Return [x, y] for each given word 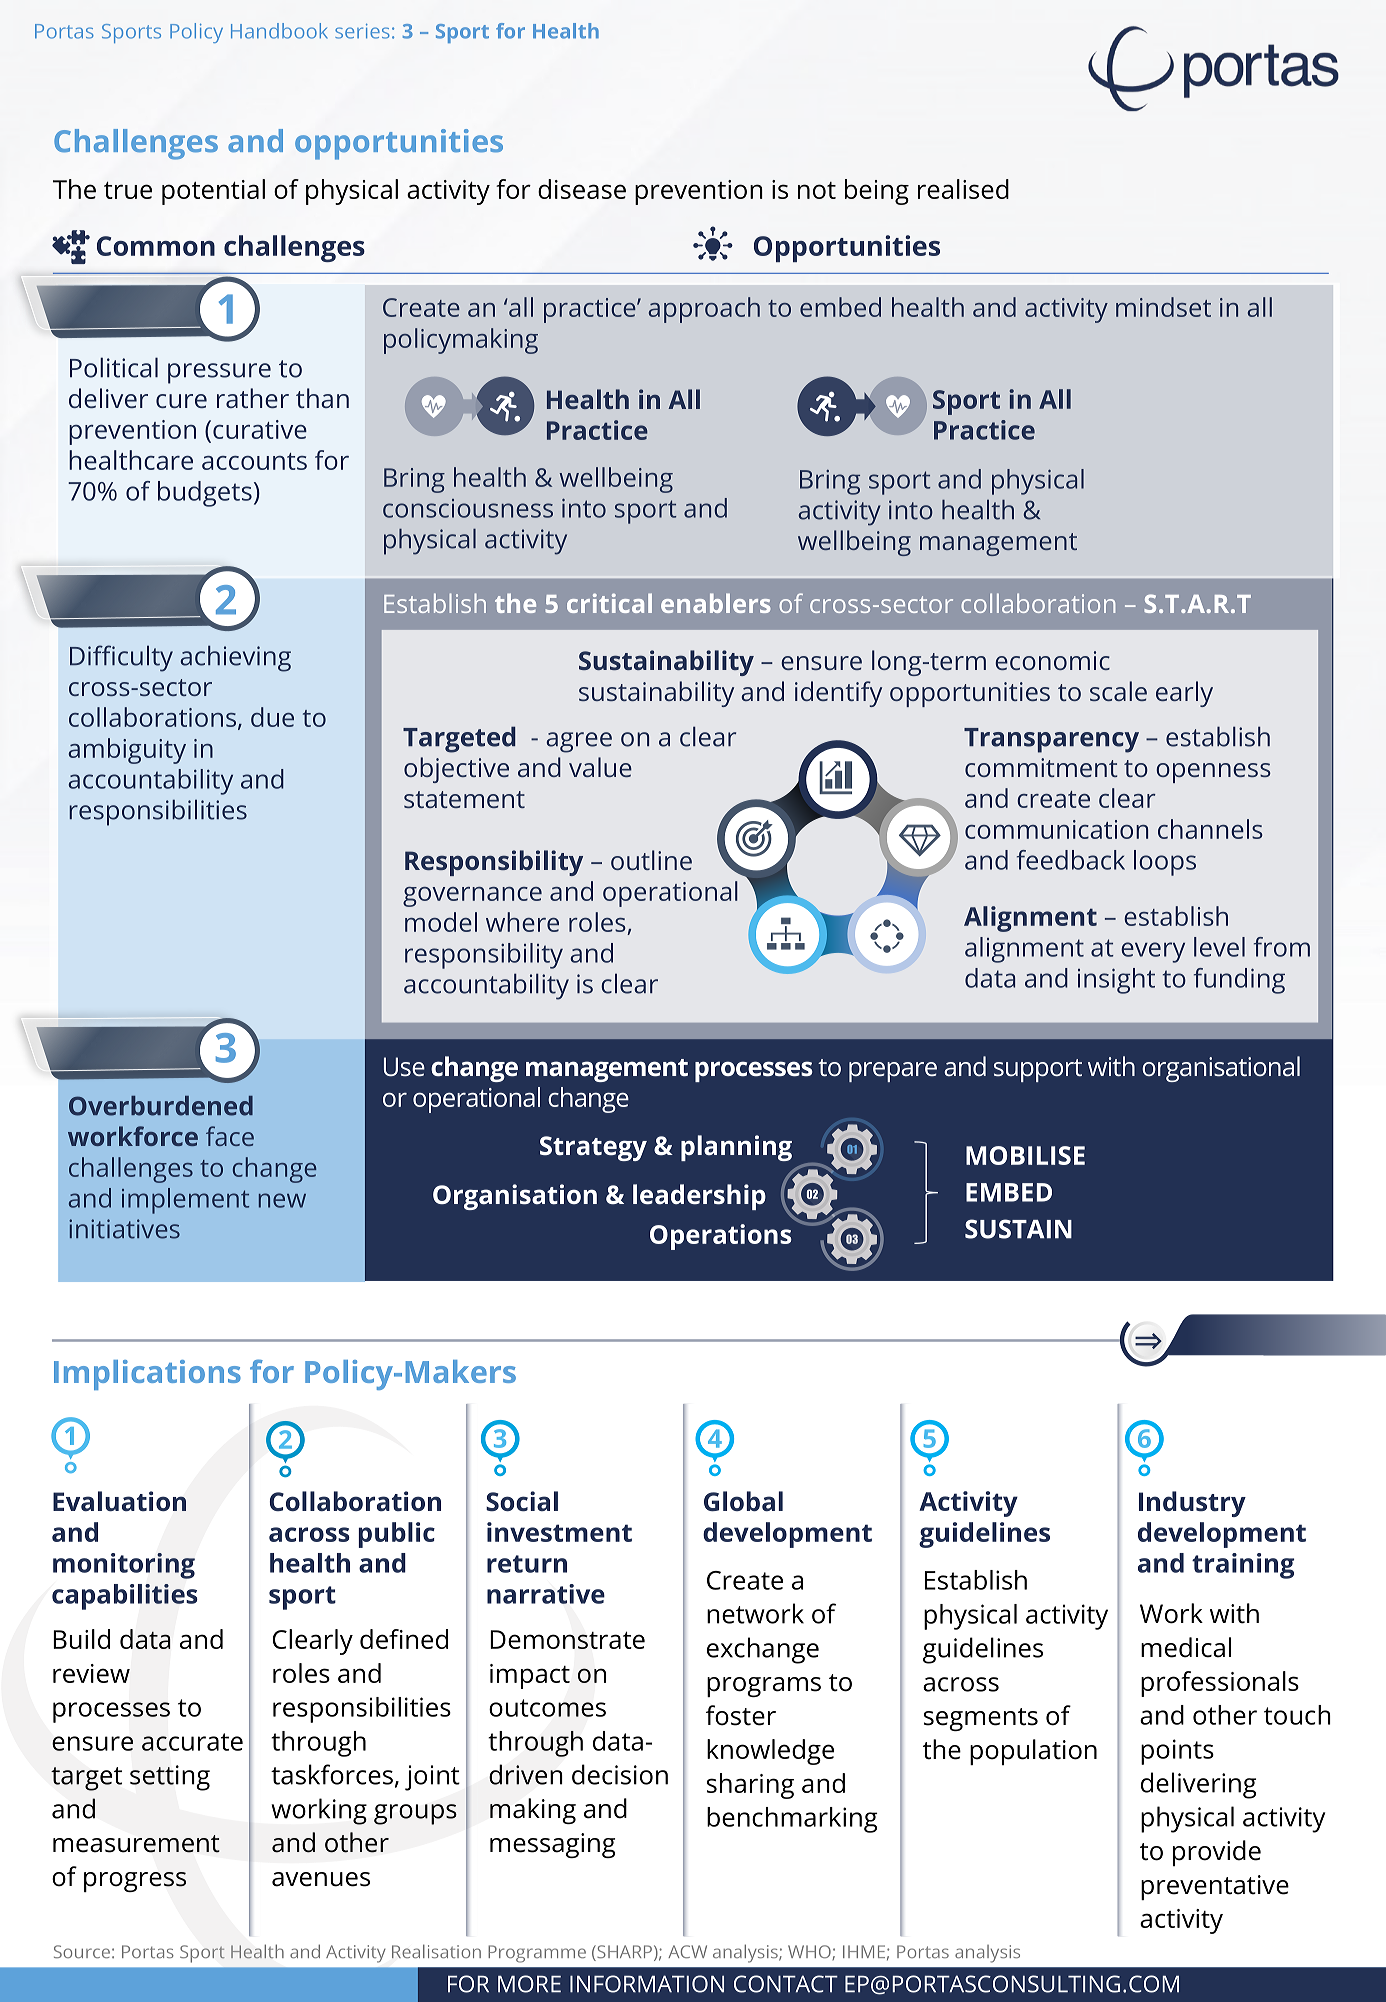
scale [1118, 691]
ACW [687, 1951]
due [272, 717]
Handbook [279, 31]
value [600, 767]
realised [963, 189]
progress [135, 1882]
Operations [721, 1237]
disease [582, 189]
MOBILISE [1025, 1155]
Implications [147, 1375]
